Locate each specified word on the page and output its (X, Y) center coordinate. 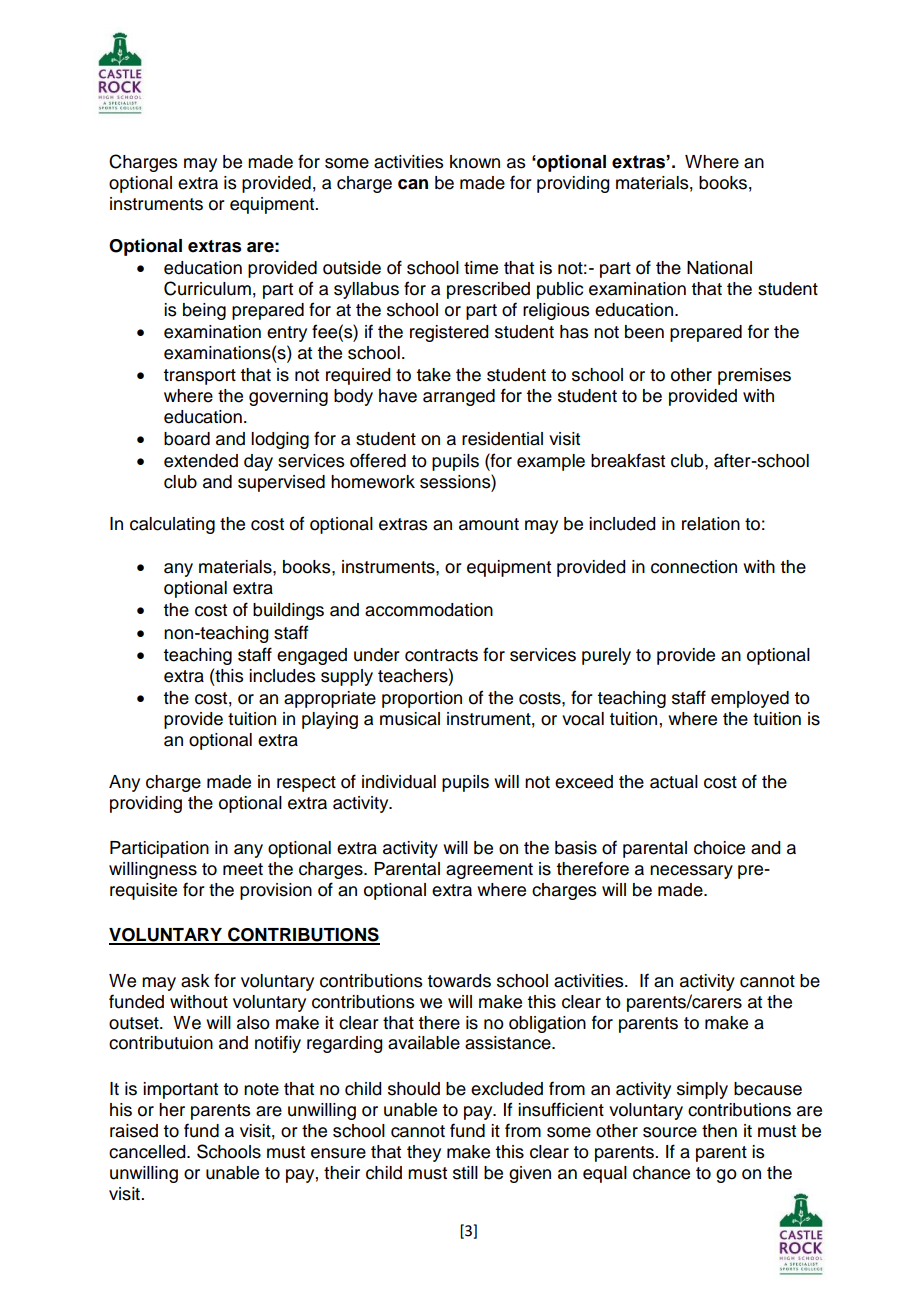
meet (243, 869)
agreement (489, 871)
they (424, 1153)
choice (719, 848)
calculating (172, 525)
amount (489, 524)
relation (711, 524)
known (475, 162)
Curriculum (207, 288)
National (719, 268)
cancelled (148, 1152)
